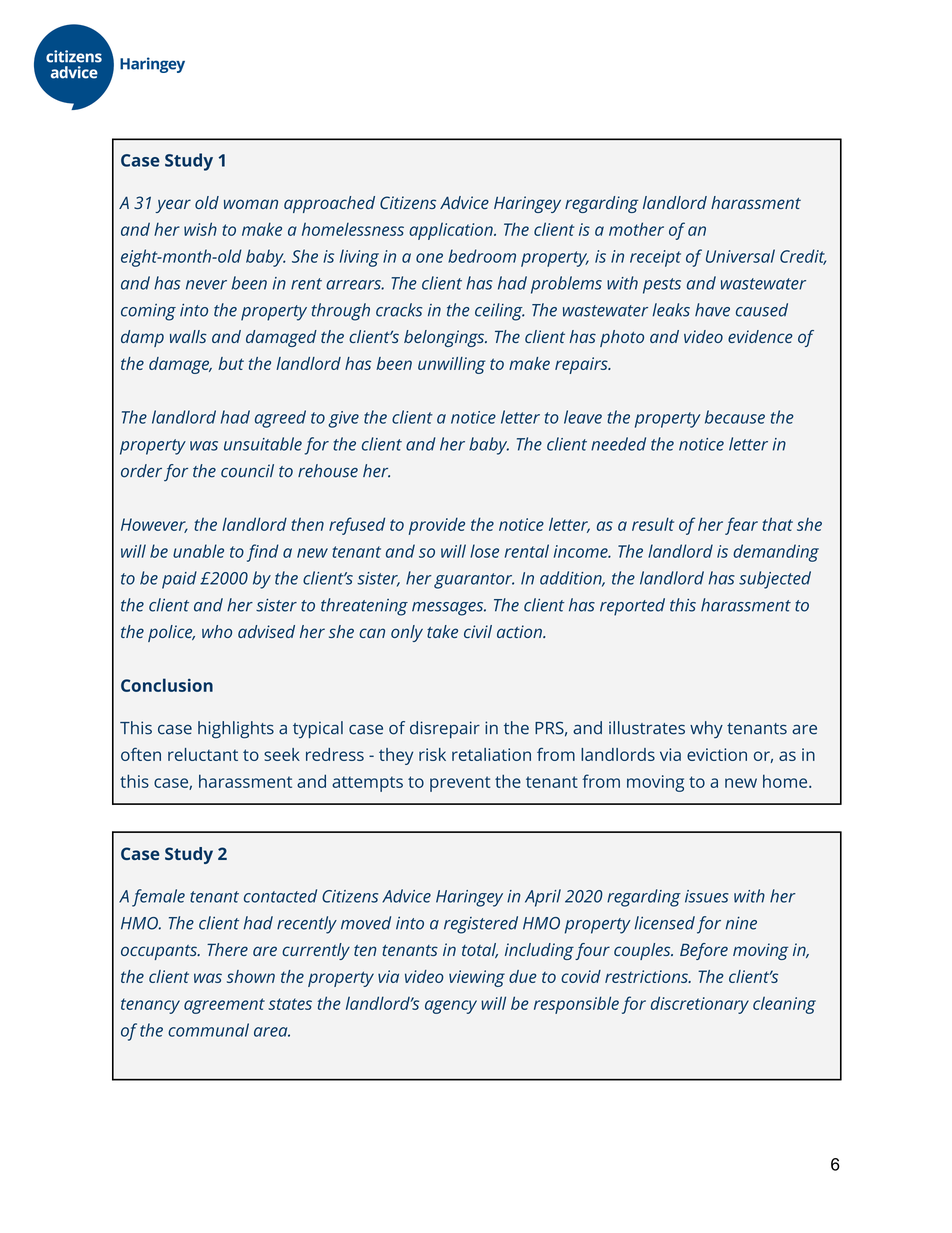  What do you see at coordinates (224, 1006) in the screenshot?
I see `agreement` at bounding box center [224, 1006].
